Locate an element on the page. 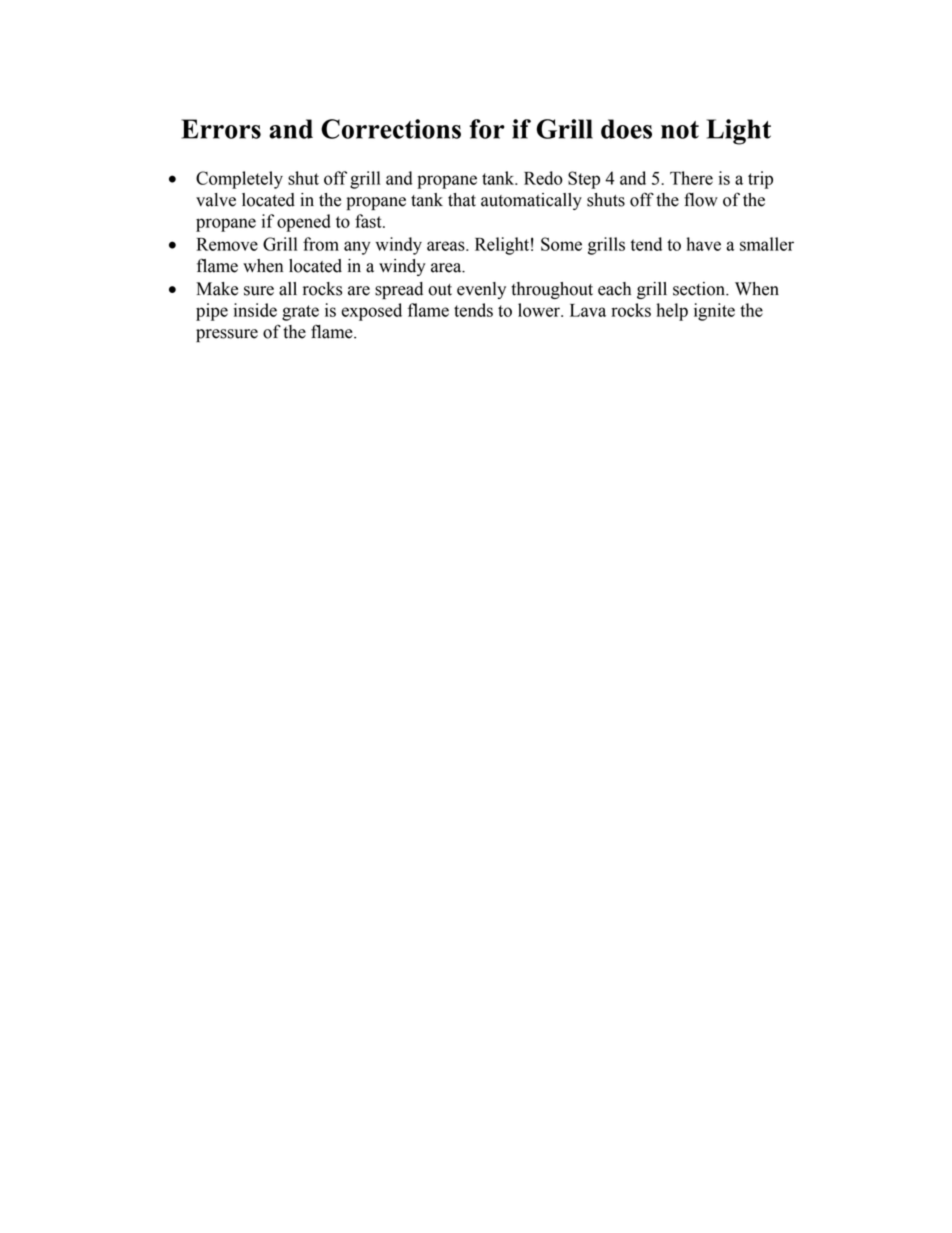  There is located at coordinates (691, 178).
